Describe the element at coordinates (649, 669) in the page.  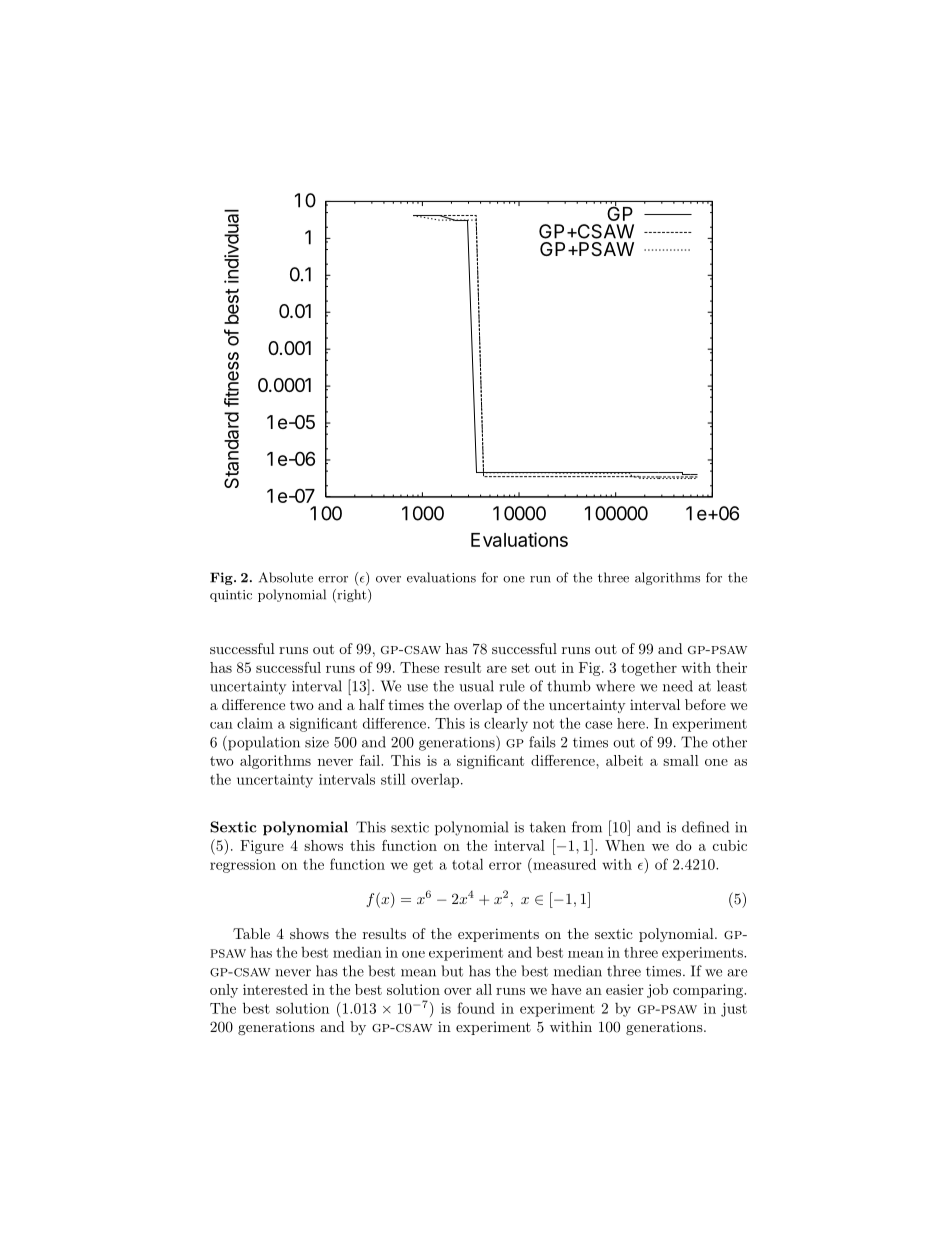
I see `together` at that location.
